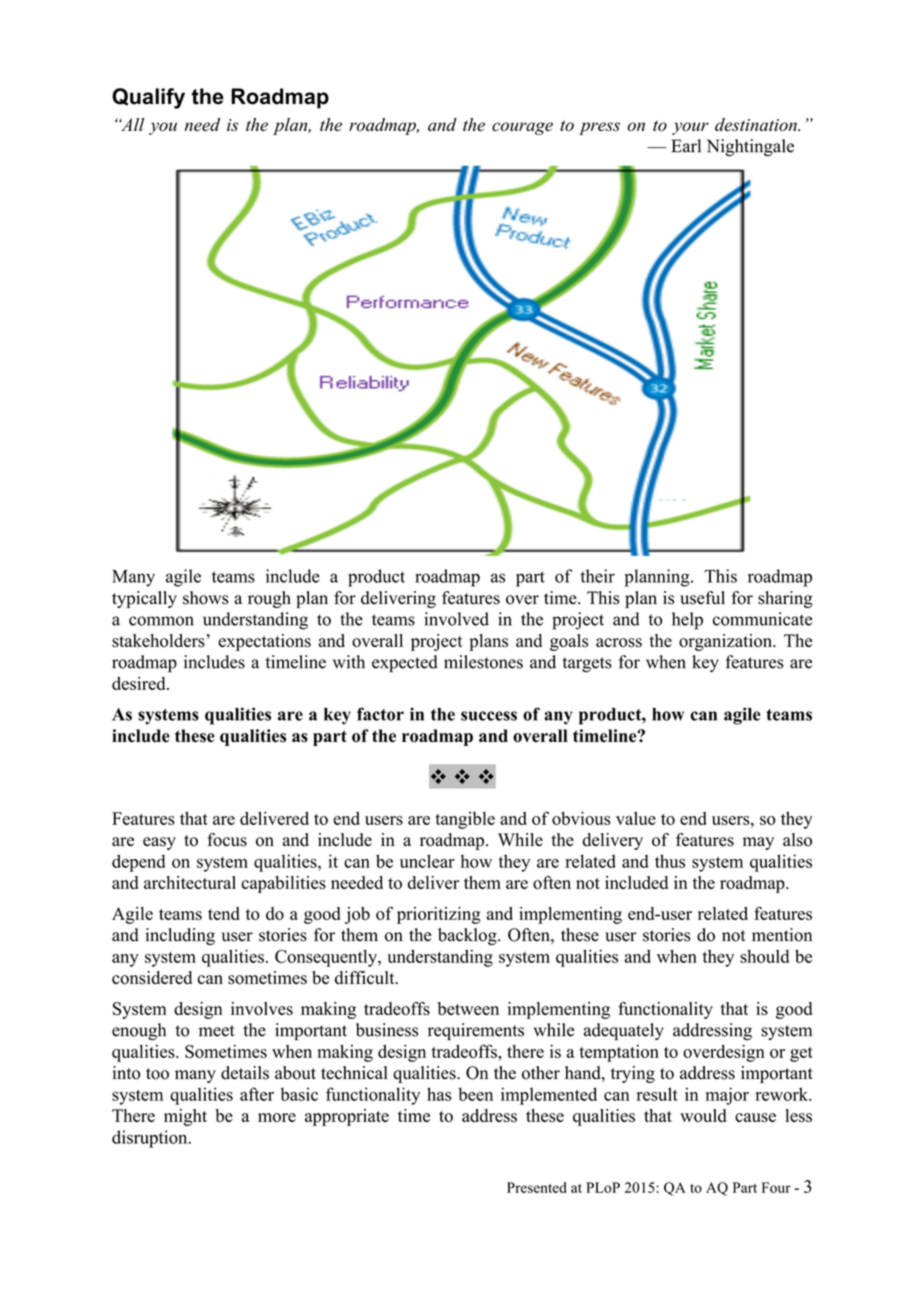 The image size is (924, 1308). Describe the element at coordinates (185, 1117) in the page. I see `might` at that location.
